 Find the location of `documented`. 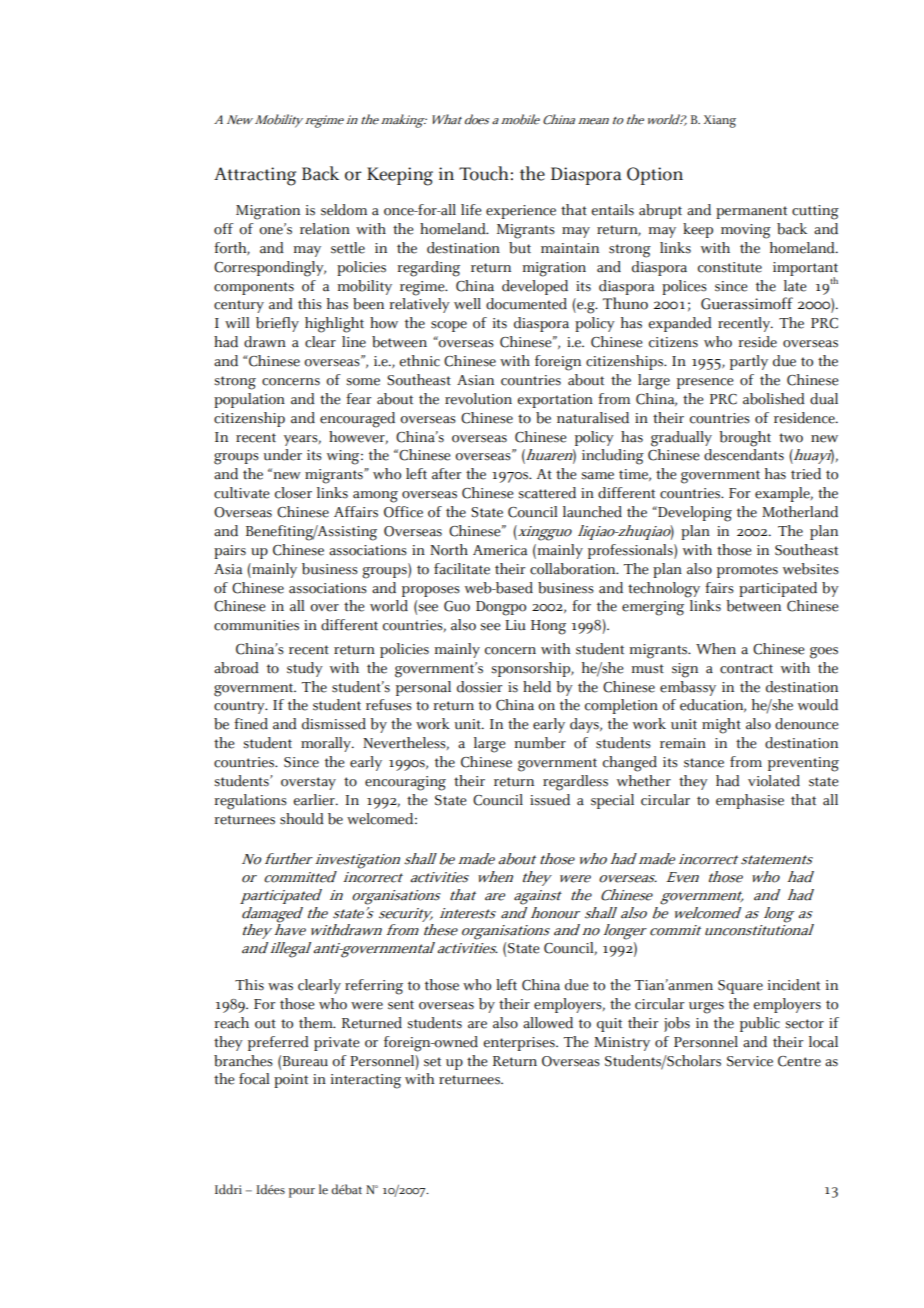

documented is located at coordinates (526, 304).
